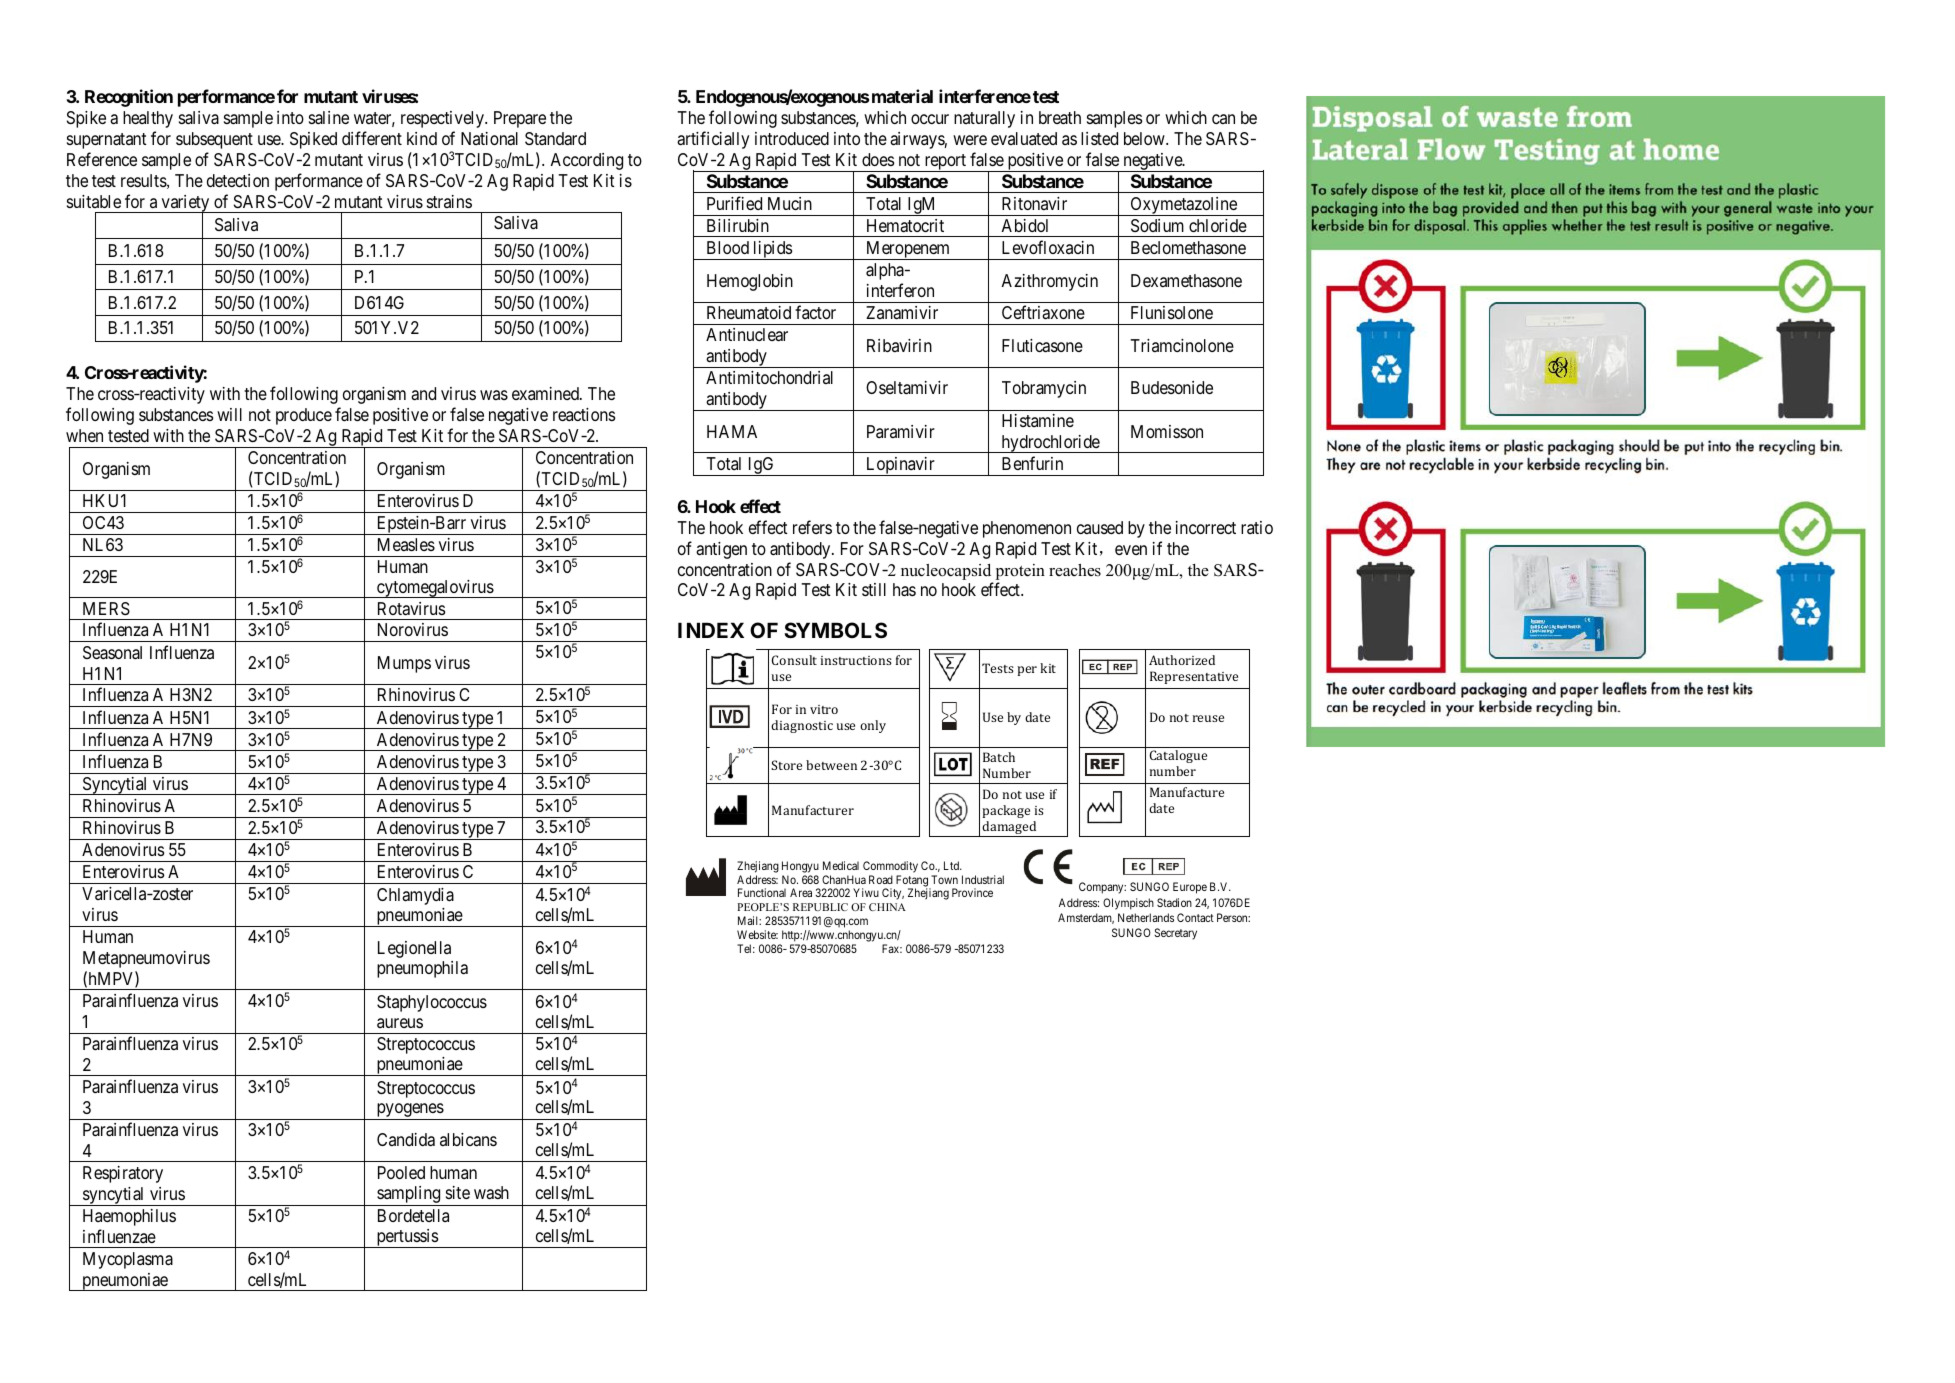 The height and width of the image is (1383, 1955). I want to click on will, so click(229, 414).
